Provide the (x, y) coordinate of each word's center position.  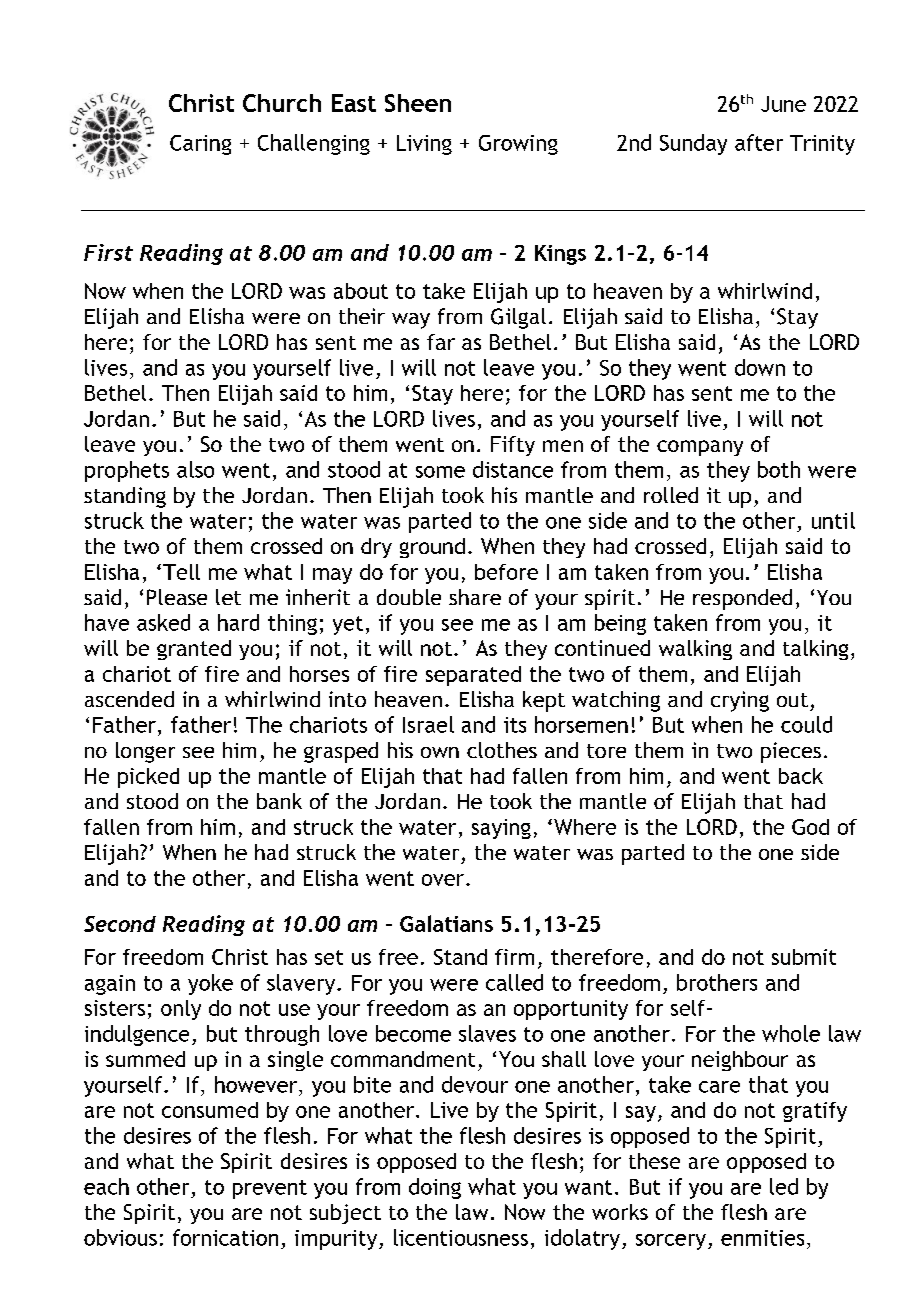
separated (473, 676)
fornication (225, 1237)
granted (194, 650)
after (759, 142)
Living (424, 145)
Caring (200, 145)
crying (740, 701)
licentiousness (461, 1237)
